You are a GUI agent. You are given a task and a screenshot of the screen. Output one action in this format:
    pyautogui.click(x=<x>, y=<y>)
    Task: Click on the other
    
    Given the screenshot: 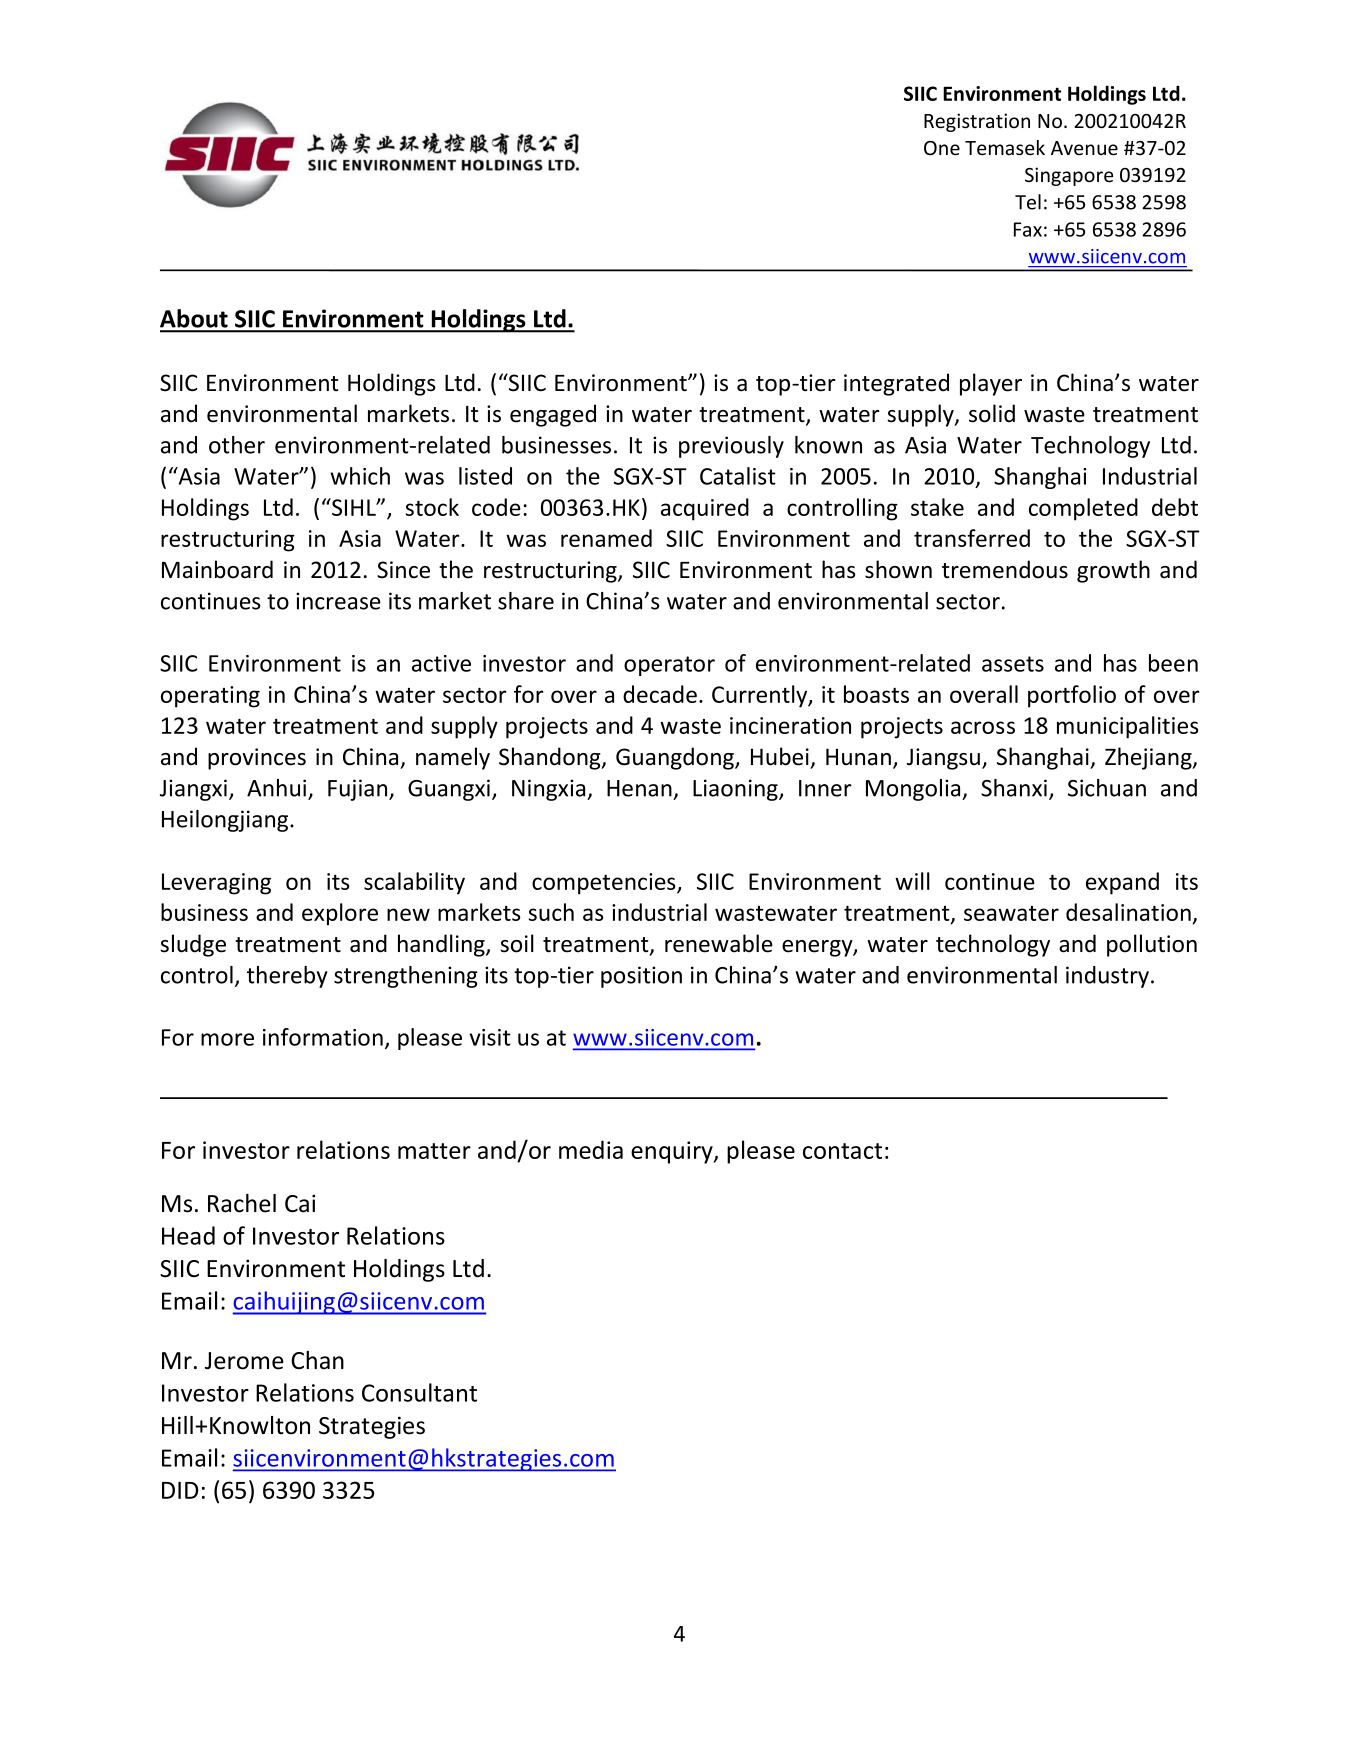 What is the action you would take?
    pyautogui.click(x=237, y=445)
